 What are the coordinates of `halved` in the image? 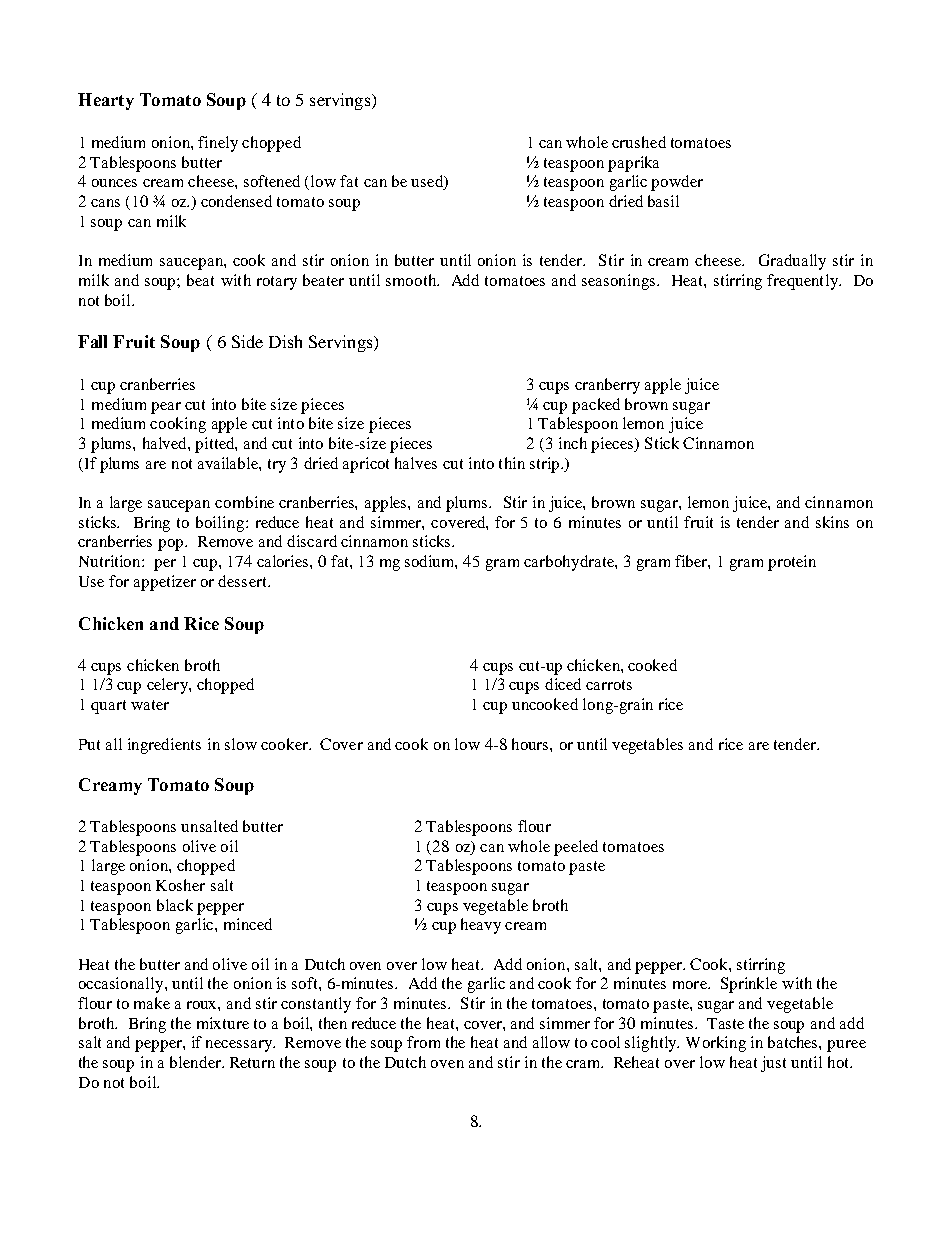 It's located at (166, 443).
